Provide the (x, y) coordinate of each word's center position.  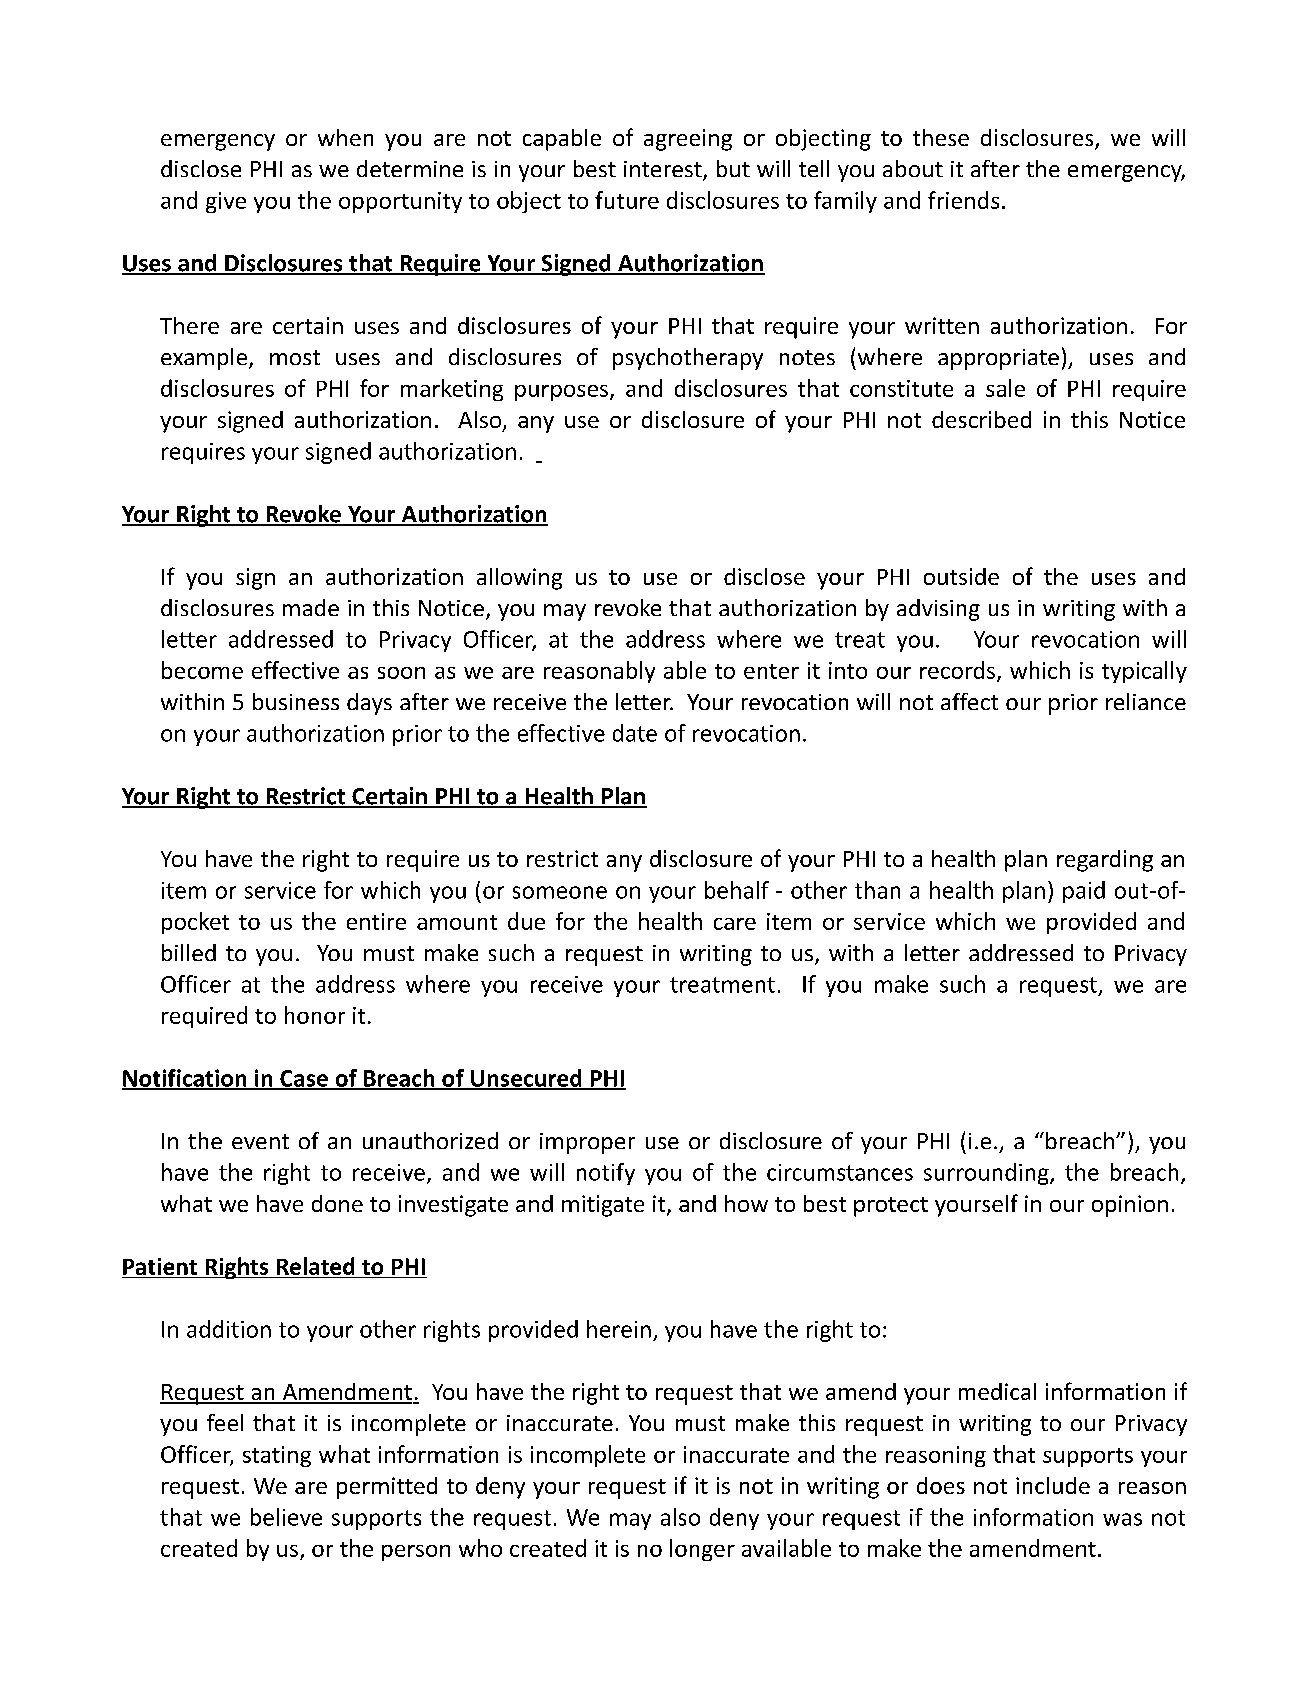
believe (286, 1517)
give (226, 202)
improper (587, 1143)
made (311, 607)
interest (664, 170)
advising (938, 610)
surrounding (987, 1174)
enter (771, 671)
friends (963, 200)
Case (304, 1079)
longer (702, 1550)
